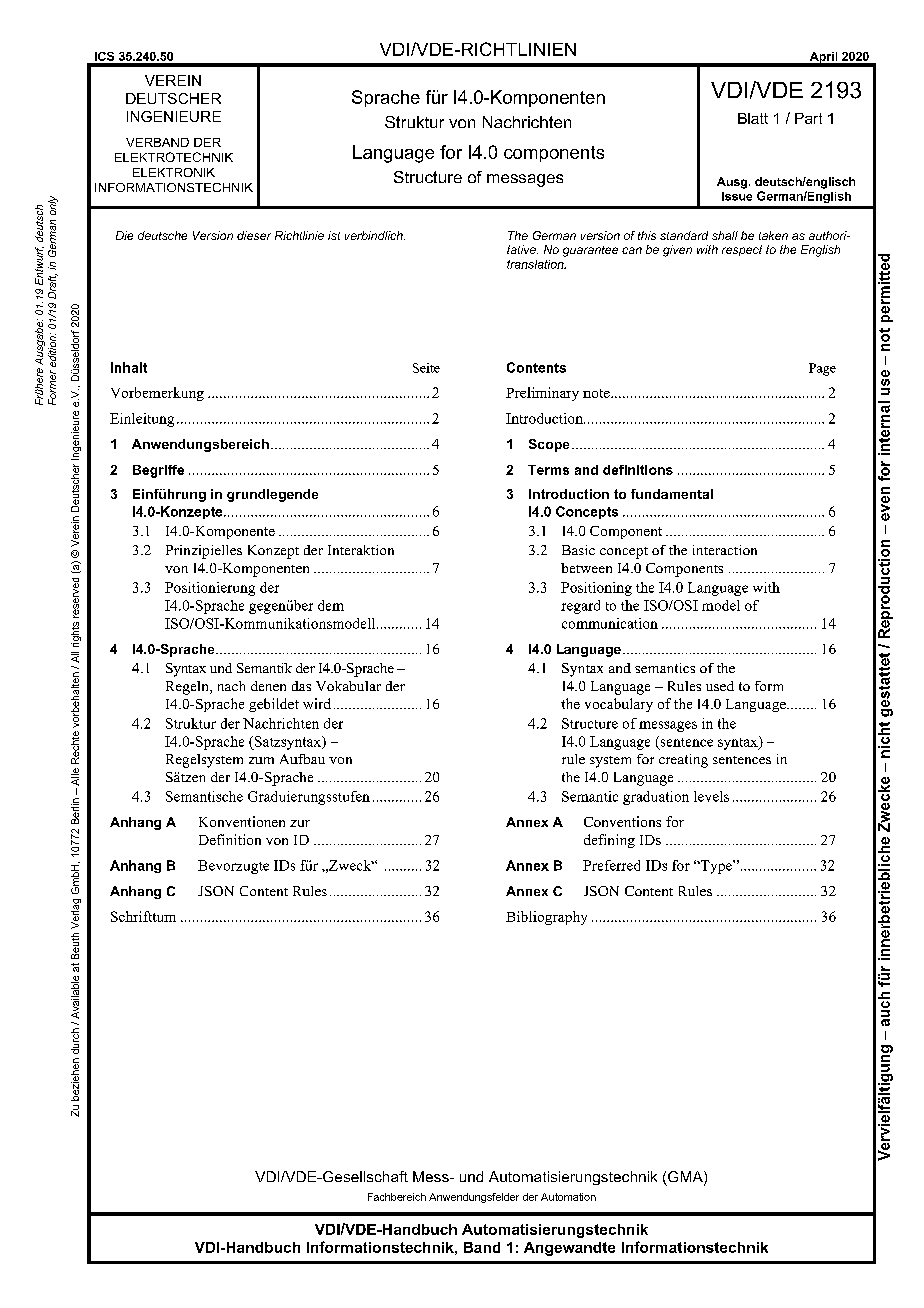 Image resolution: width=924 pixels, height=1308 pixels. What do you see at coordinates (301, 686) in the document?
I see `das` at bounding box center [301, 686].
